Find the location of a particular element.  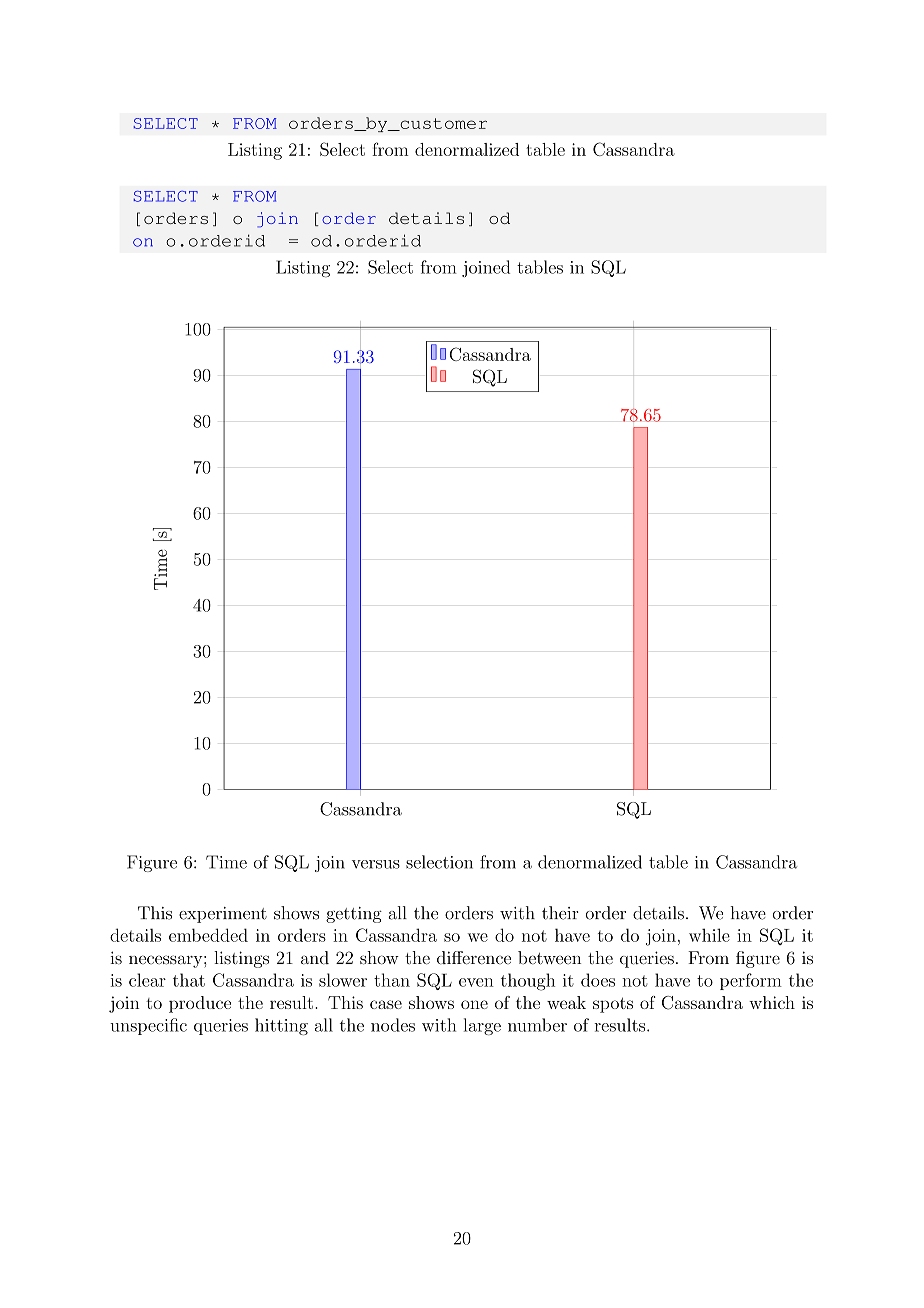

even is located at coordinates (476, 982).
